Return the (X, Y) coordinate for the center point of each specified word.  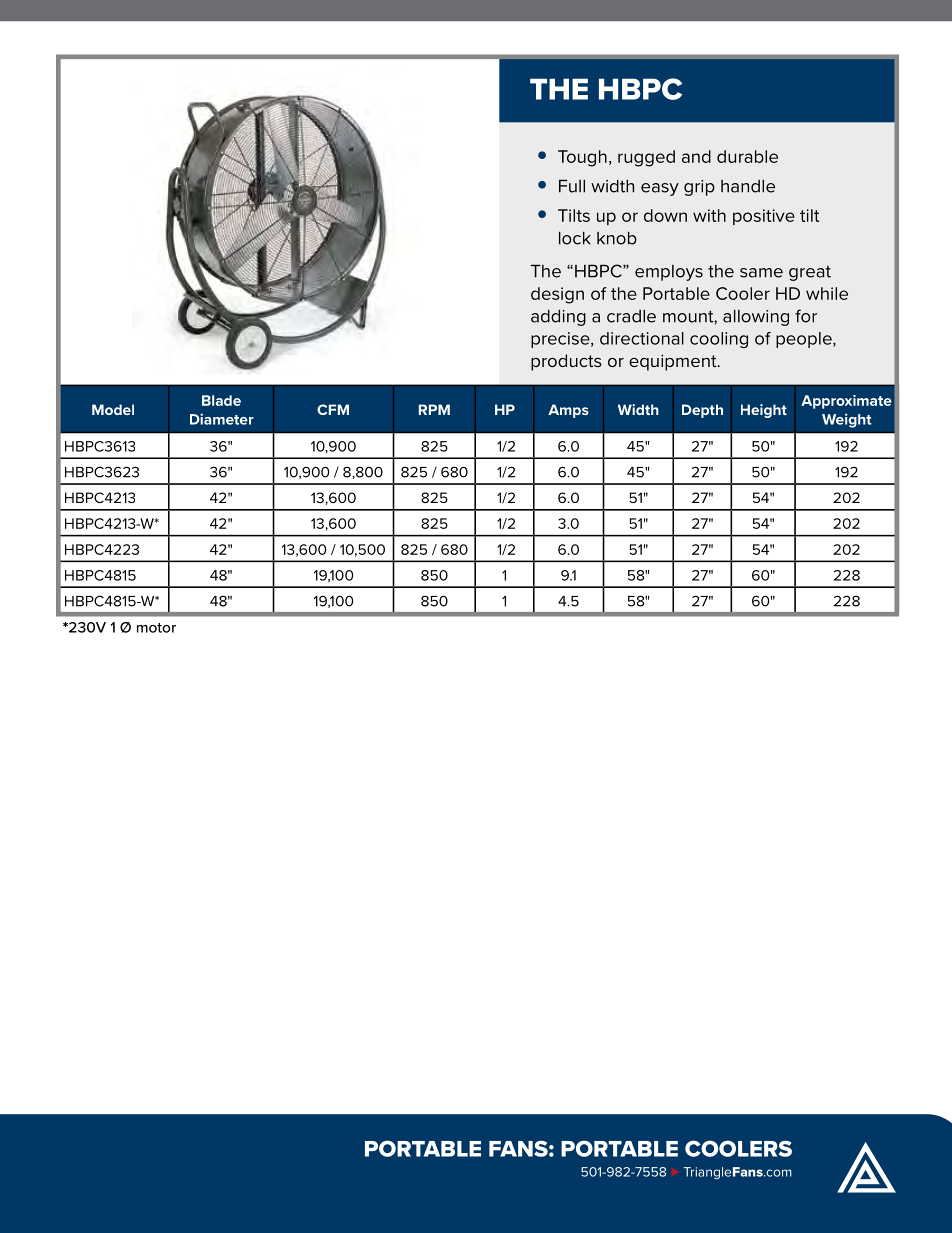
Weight (846, 420)
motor (156, 628)
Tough (582, 158)
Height (764, 411)
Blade (221, 400)
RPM (434, 409)
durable (747, 156)
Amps (568, 411)
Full (572, 186)
